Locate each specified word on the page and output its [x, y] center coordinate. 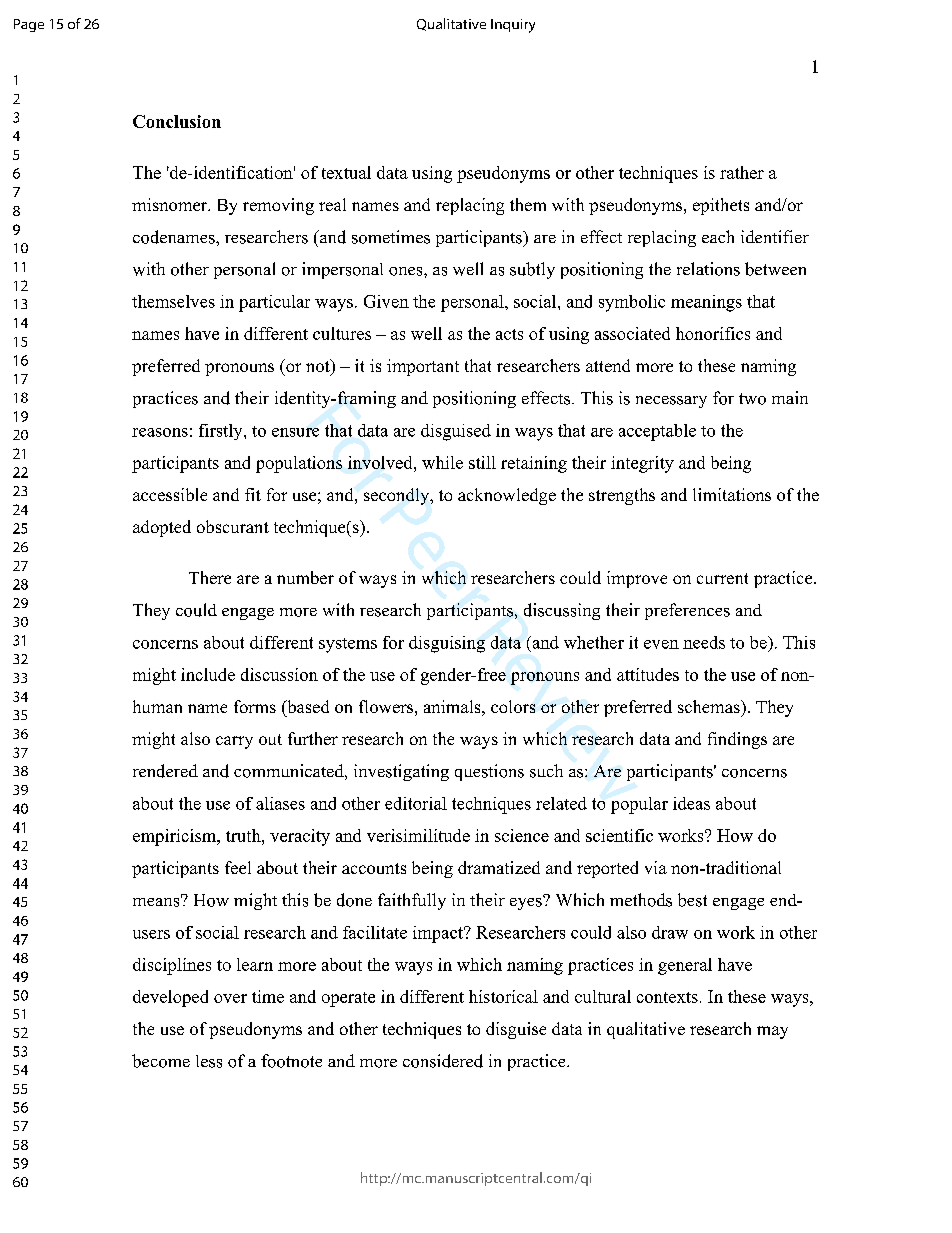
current [722, 578]
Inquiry [513, 26]
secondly [398, 496]
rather [742, 172]
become [161, 1061]
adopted [162, 528]
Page [29, 25]
